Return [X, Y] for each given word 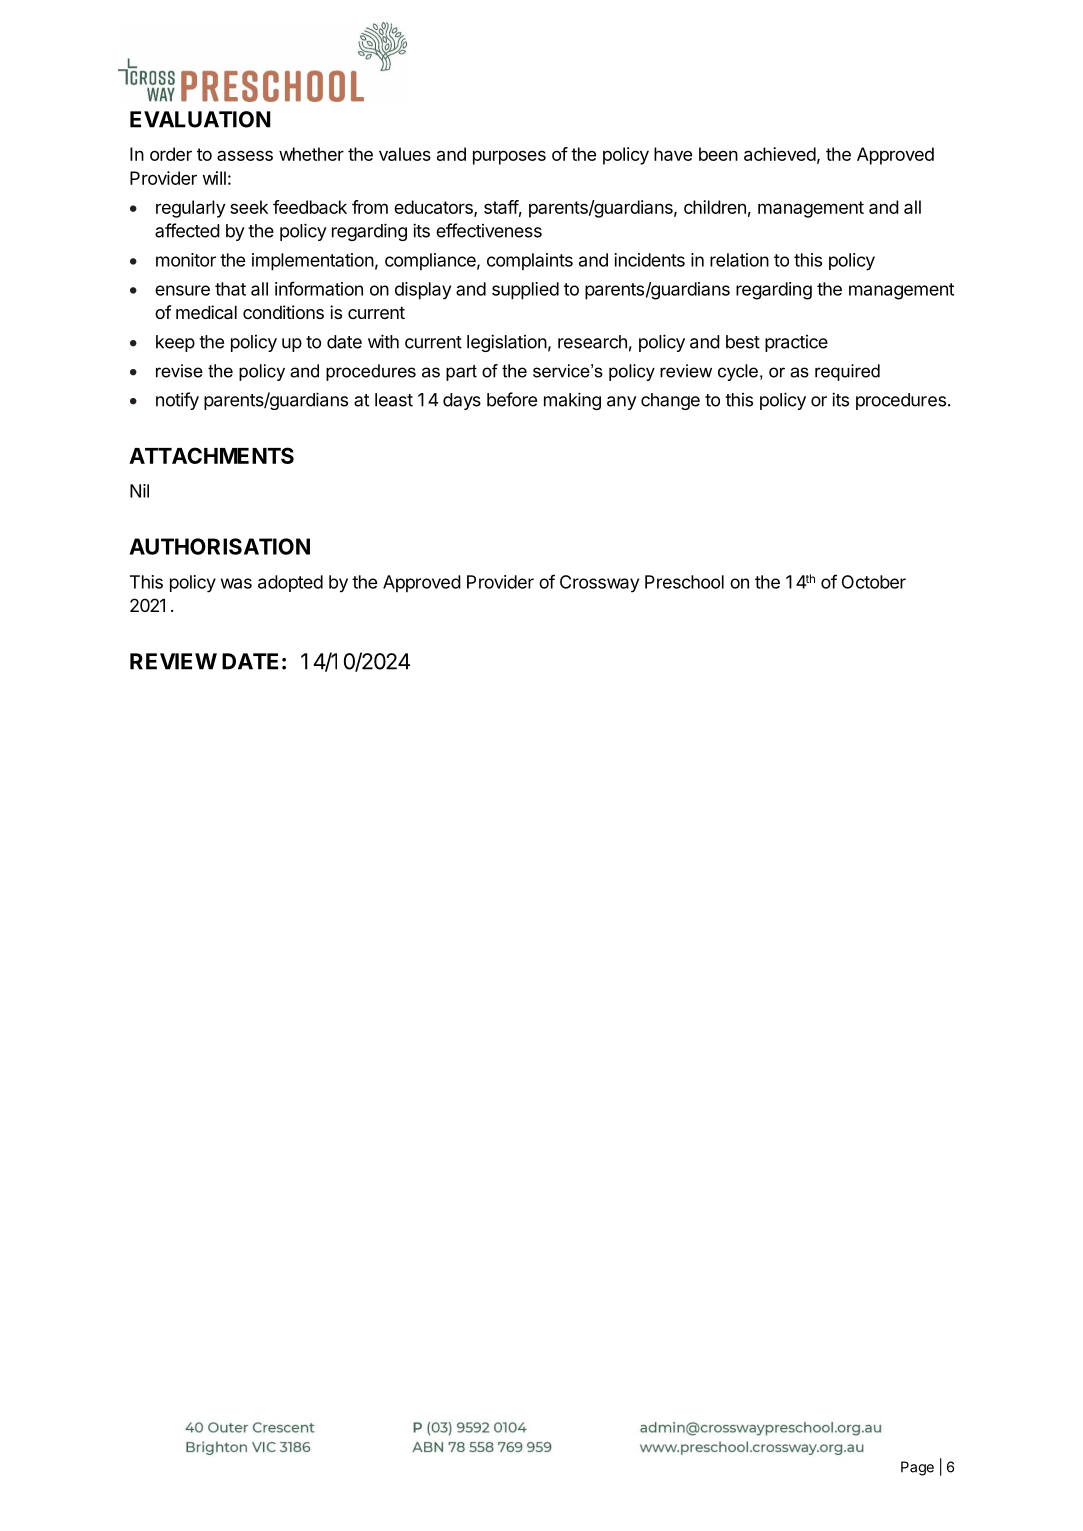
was [236, 583]
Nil [139, 491]
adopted [290, 583]
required [847, 372]
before [512, 399]
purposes [509, 157]
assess [245, 155]
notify [177, 401]
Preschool [684, 582]
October [874, 582]
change [670, 401]
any [622, 403]
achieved [780, 154]
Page [917, 1468]
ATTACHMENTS [211, 455]
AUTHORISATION [219, 546]
